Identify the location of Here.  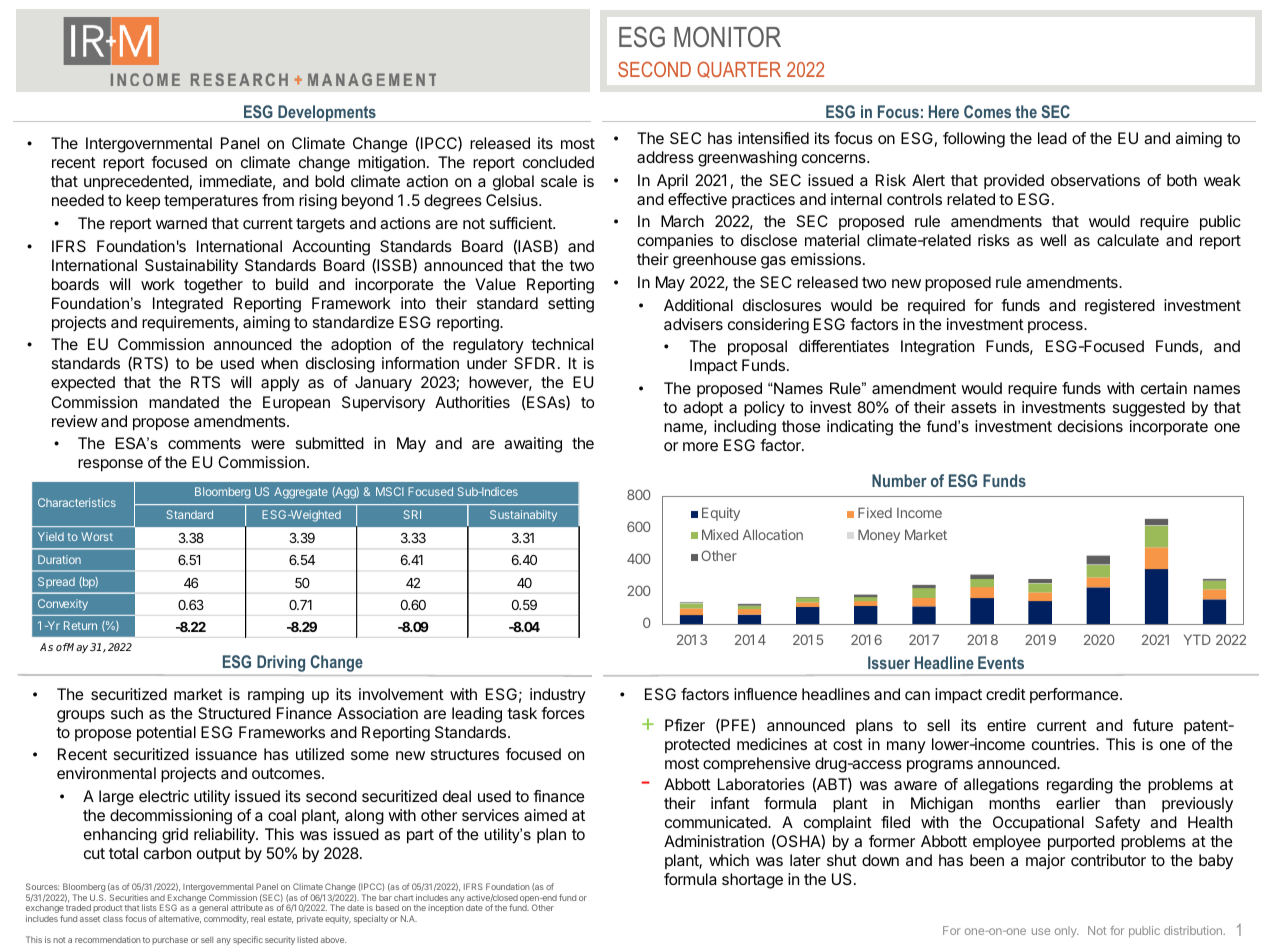
(944, 111).
